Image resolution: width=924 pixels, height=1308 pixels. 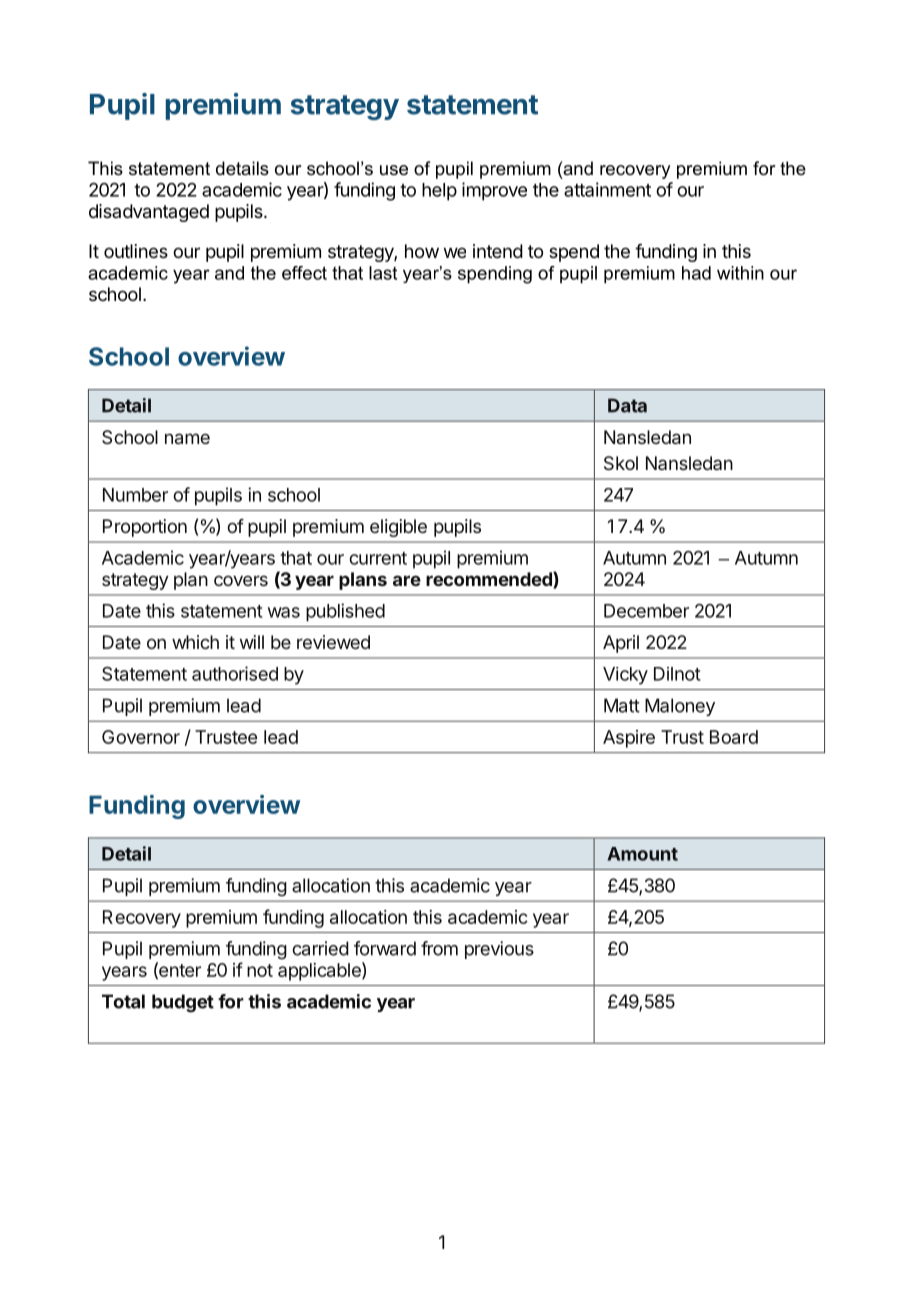 What do you see at coordinates (407, 580) in the image?
I see `are` at bounding box center [407, 580].
